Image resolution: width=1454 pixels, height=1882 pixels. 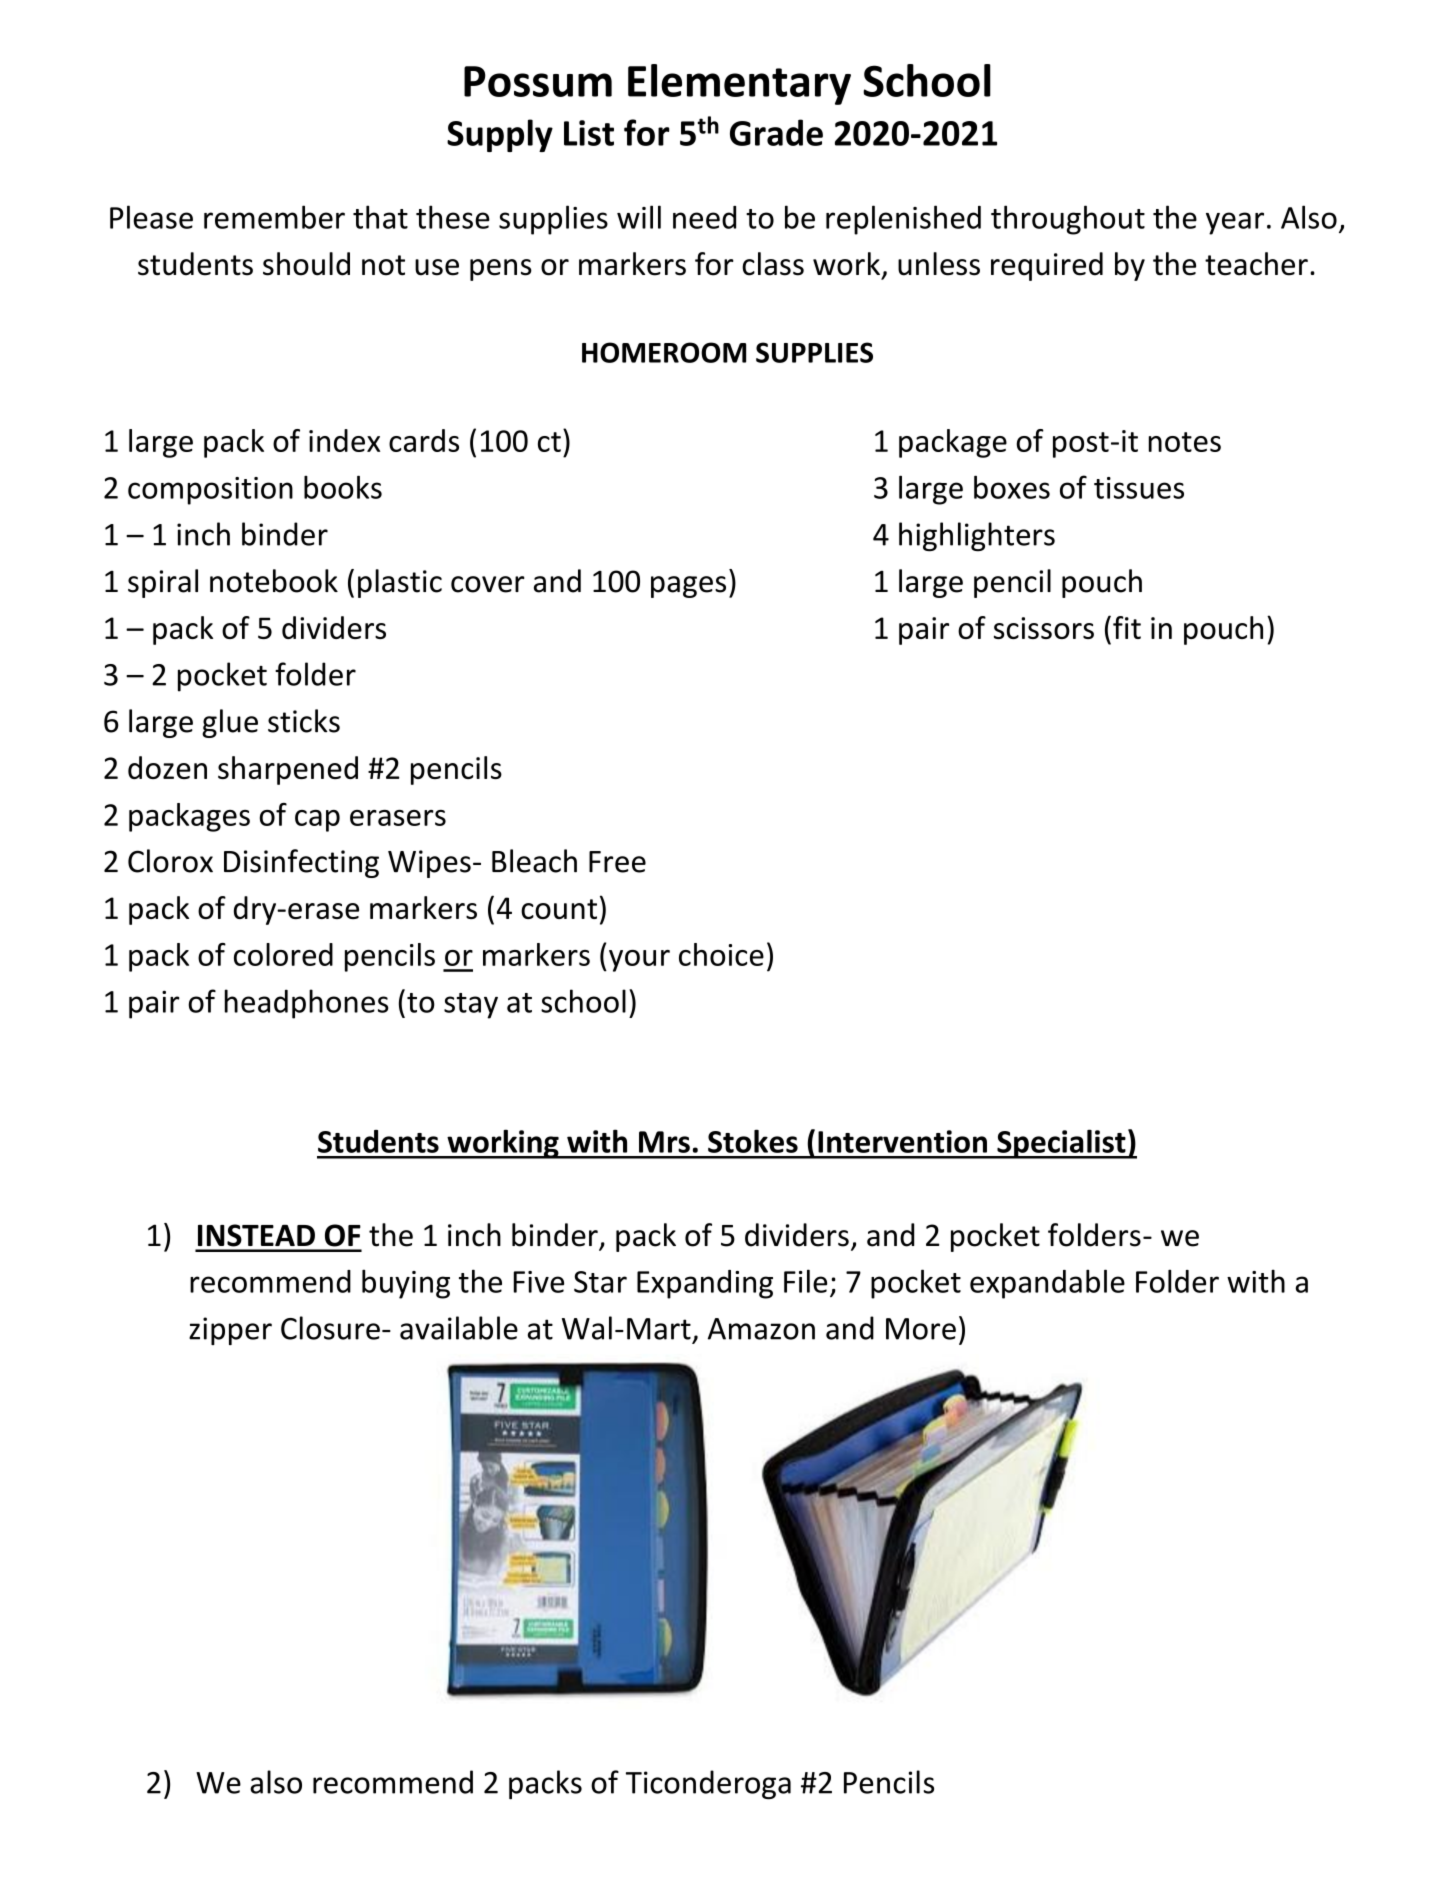 What do you see at coordinates (274, 217) in the screenshot?
I see `remember` at bounding box center [274, 217].
